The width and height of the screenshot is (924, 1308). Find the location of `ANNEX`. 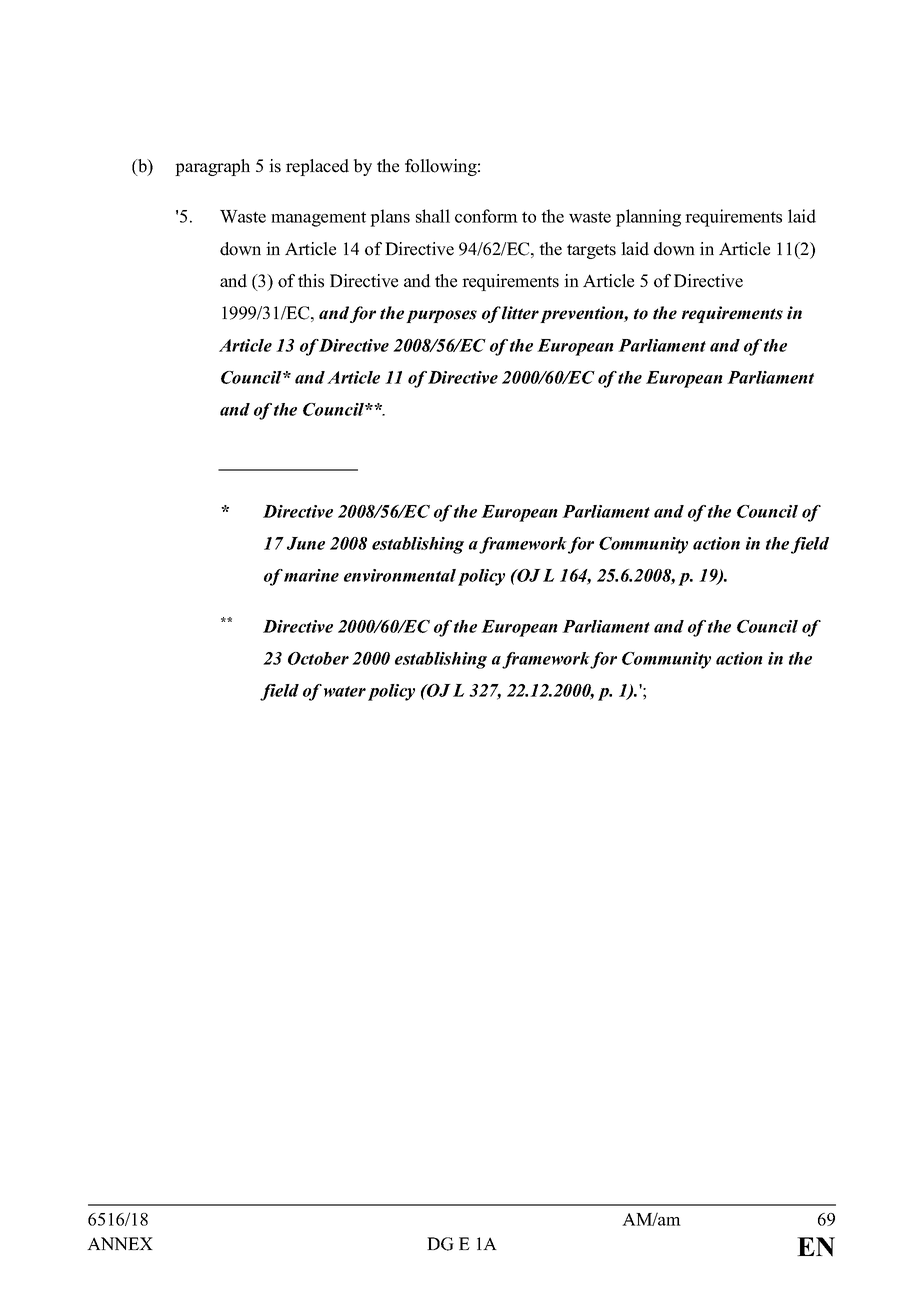

ANNEX is located at coordinates (120, 1243).
